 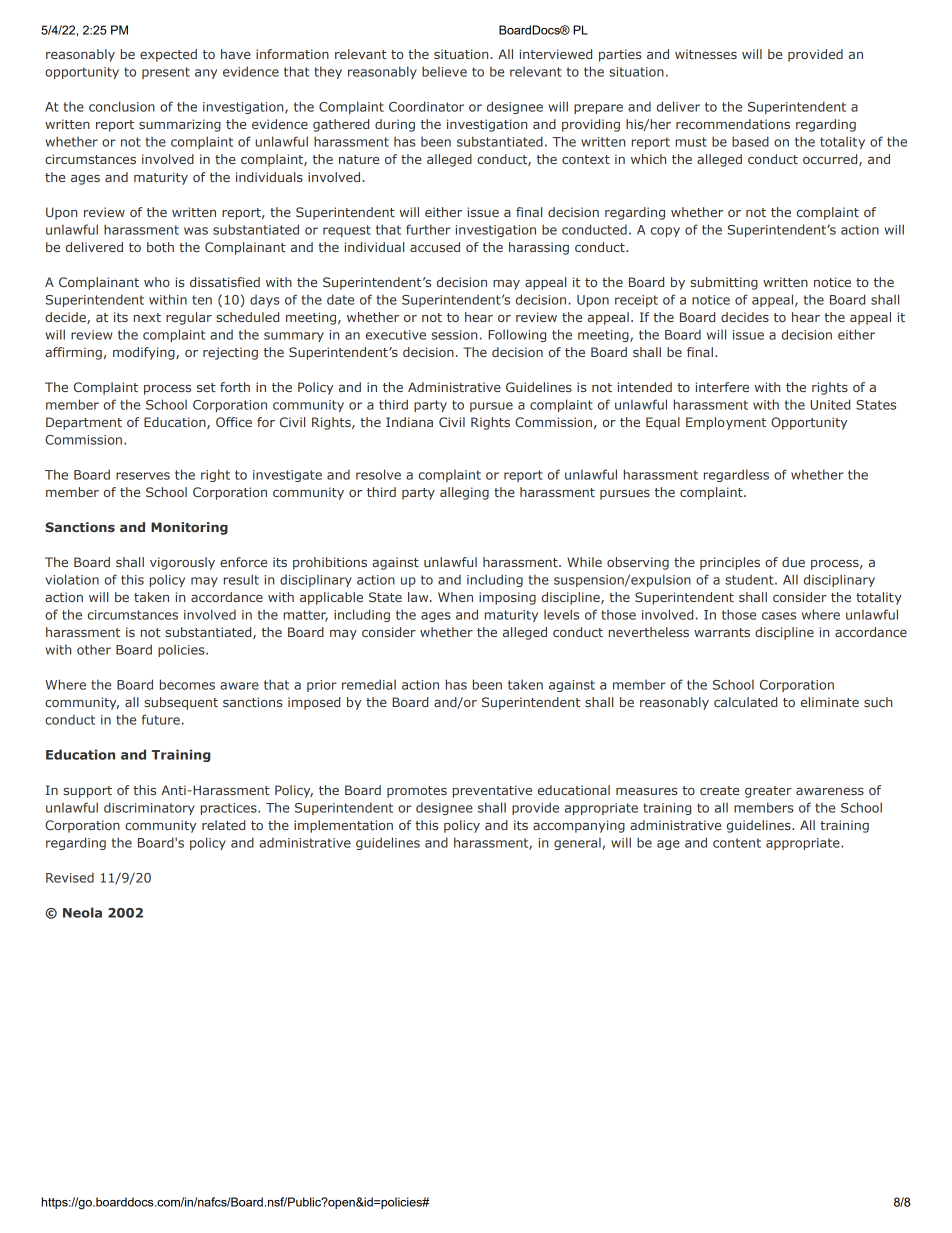 I want to click on content, so click(x=737, y=843).
